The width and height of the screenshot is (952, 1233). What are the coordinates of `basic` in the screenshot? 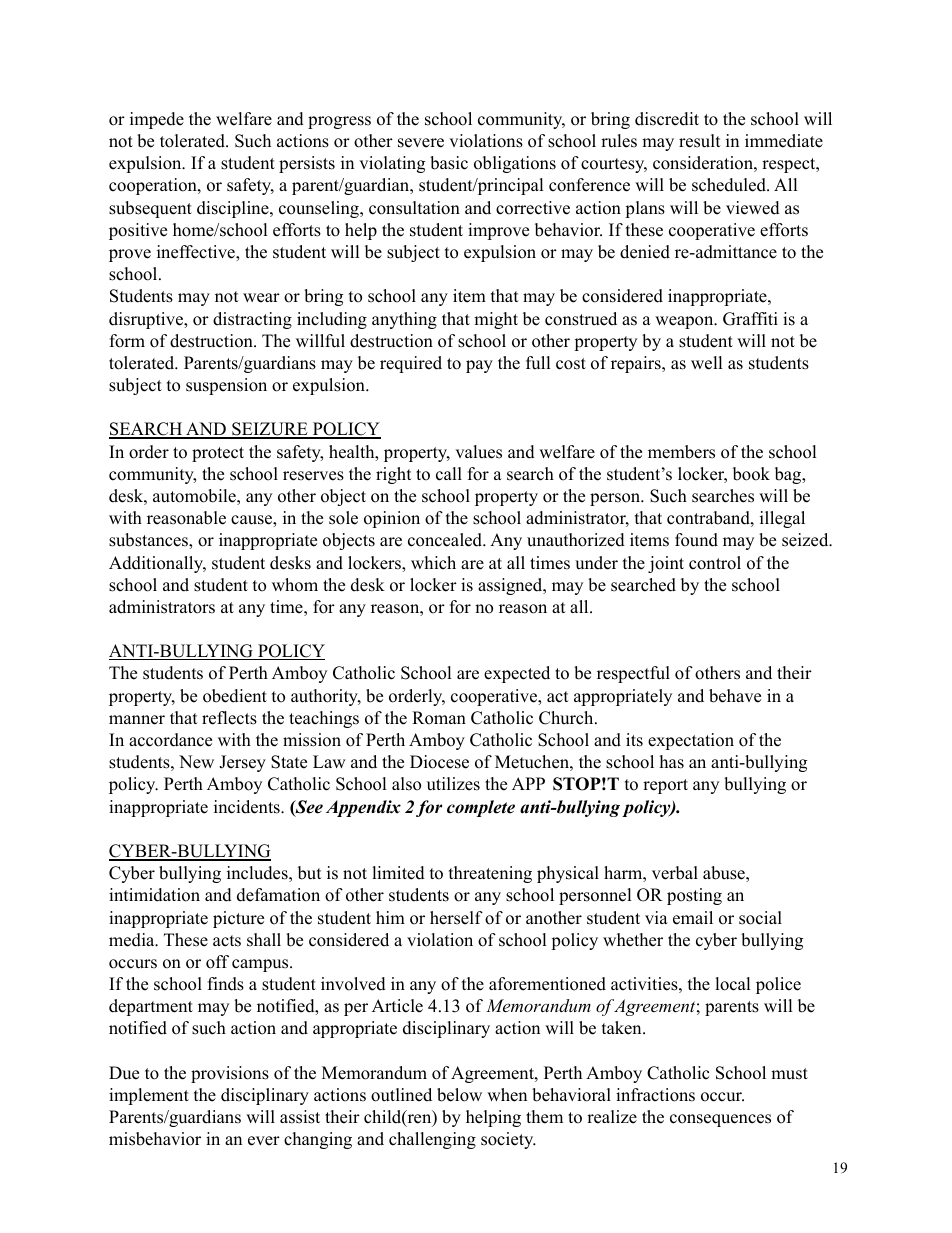 It's located at (449, 163).
